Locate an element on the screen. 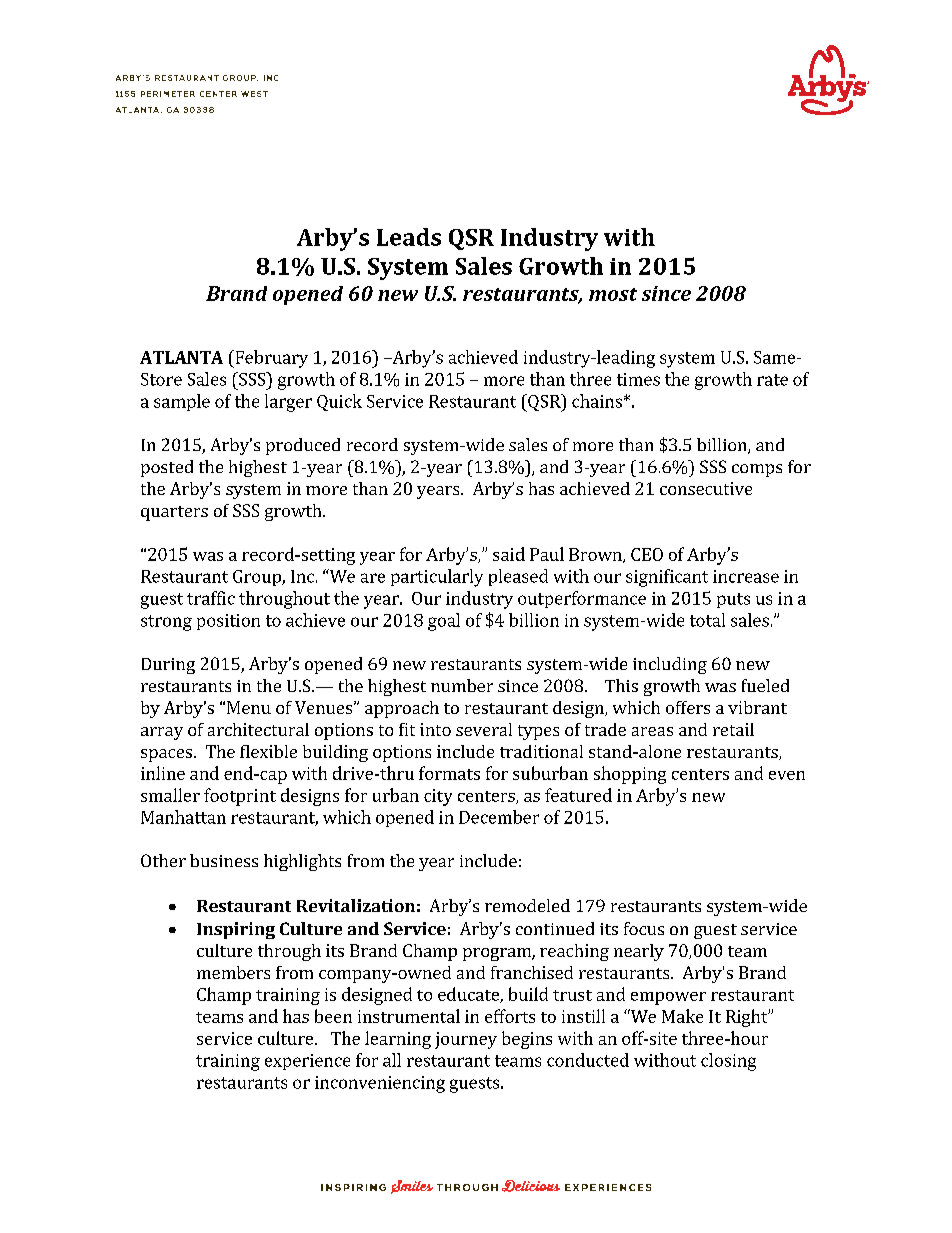 The width and height of the screenshot is (952, 1233). February is located at coordinates (270, 359).
